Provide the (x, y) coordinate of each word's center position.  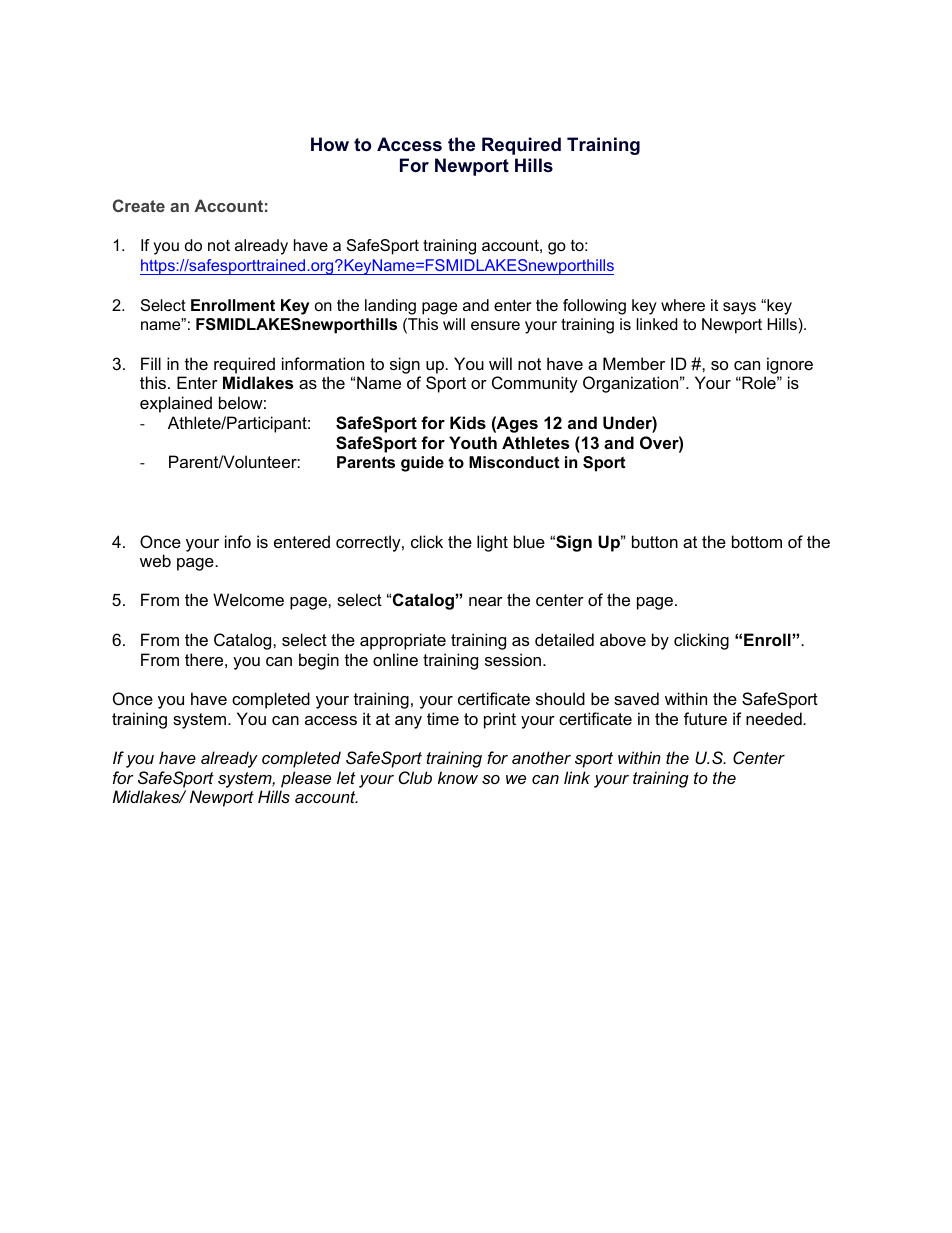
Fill (151, 363)
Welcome (248, 599)
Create (139, 205)
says (739, 308)
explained (176, 404)
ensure (495, 325)
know (458, 777)
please (306, 779)
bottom (757, 541)
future (705, 718)
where (683, 305)
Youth (473, 442)
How (330, 144)
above (623, 639)
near (486, 601)
